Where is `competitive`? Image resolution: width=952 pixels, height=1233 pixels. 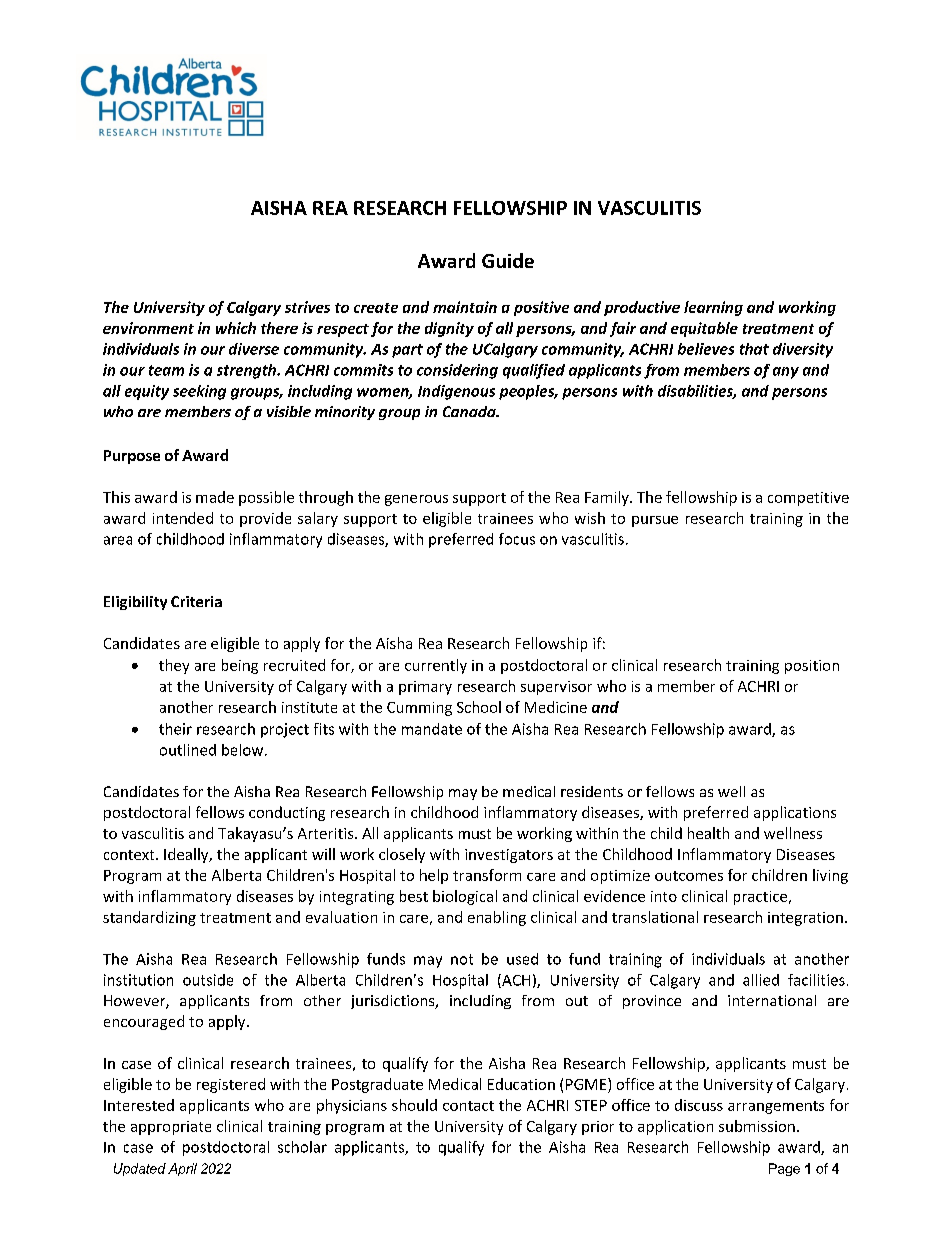 competitive is located at coordinates (808, 499).
